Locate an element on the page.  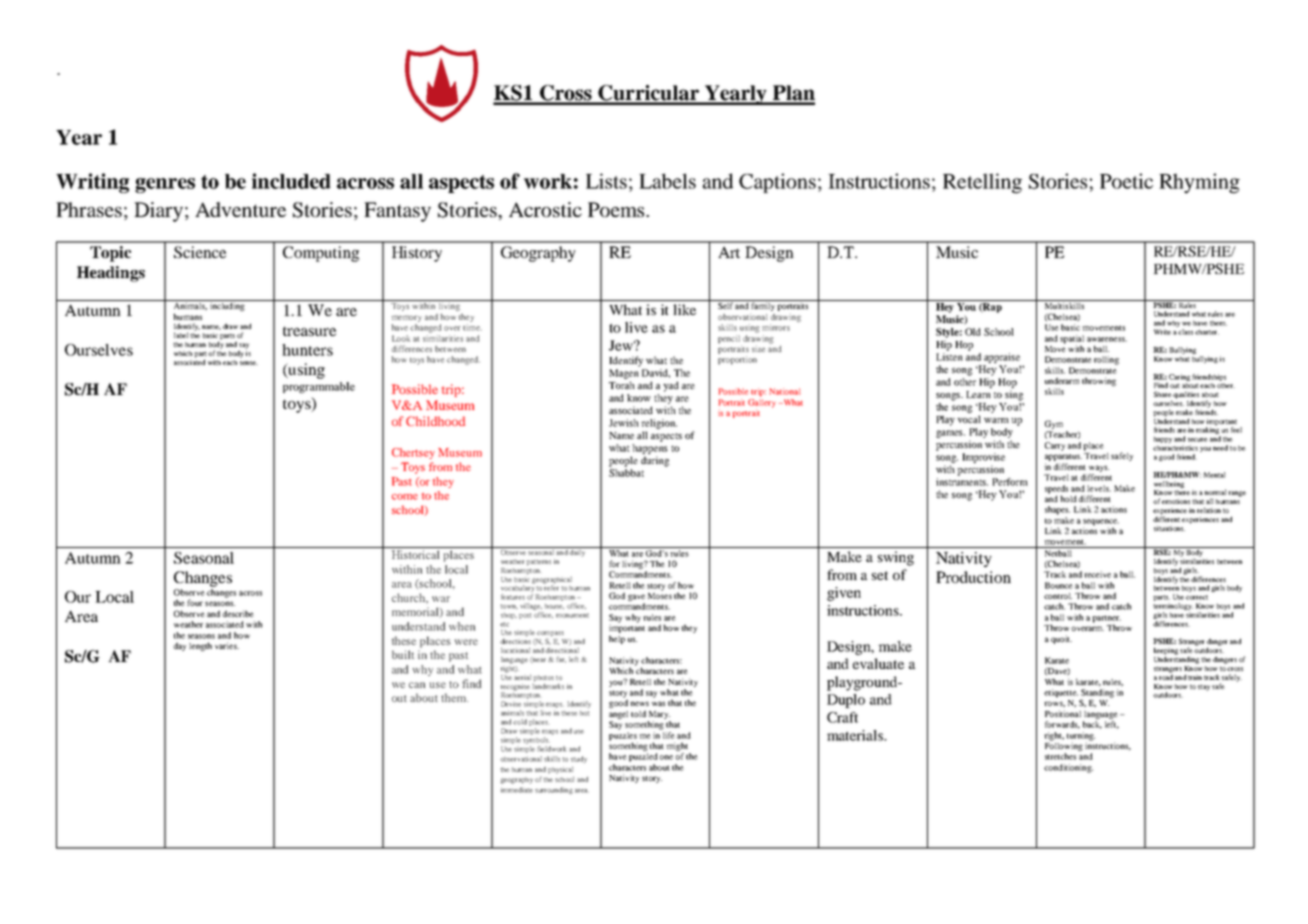
one is located at coordinates (666, 757).
